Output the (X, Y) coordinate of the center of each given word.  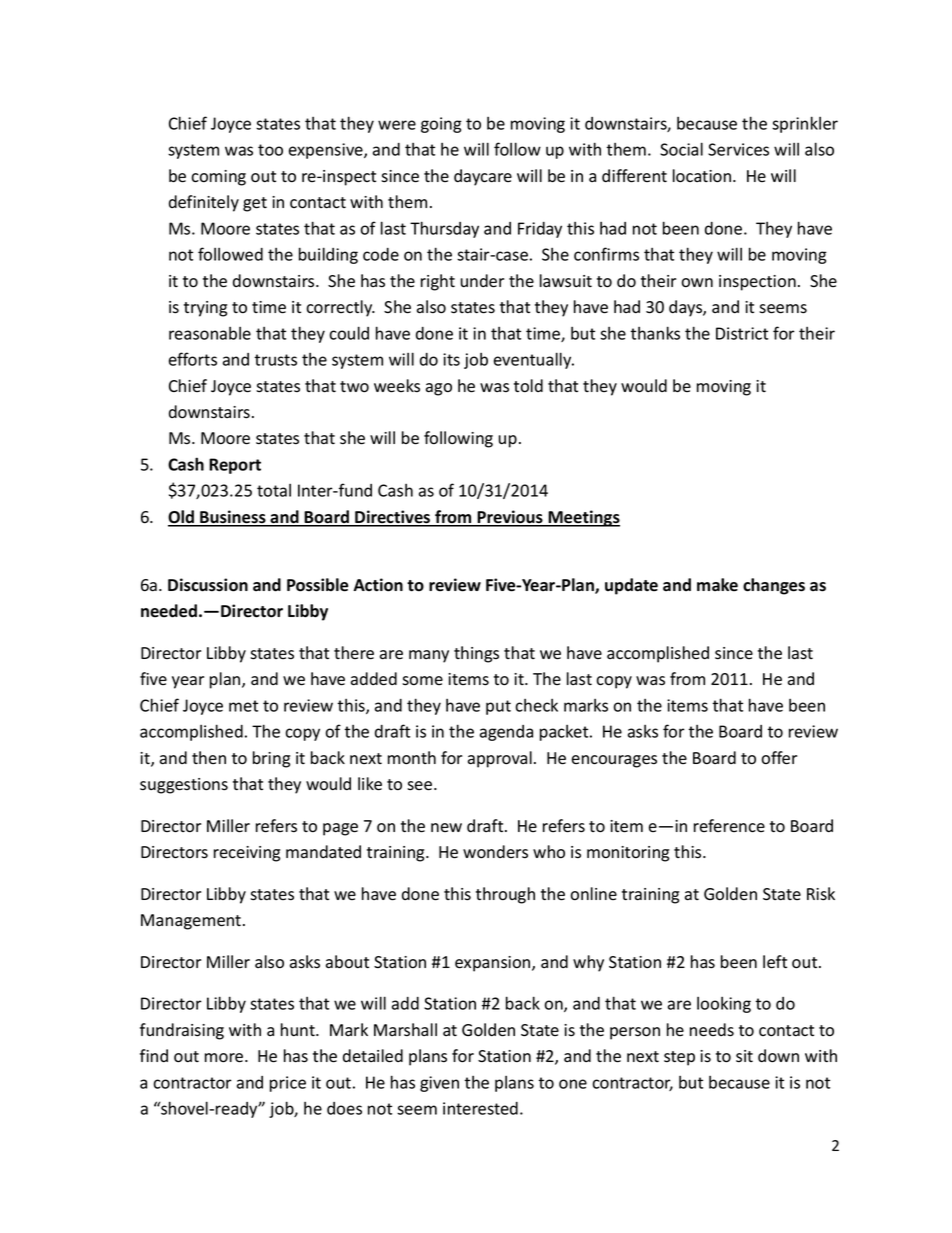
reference (729, 826)
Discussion (208, 585)
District (742, 333)
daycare (483, 177)
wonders (495, 852)
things (476, 654)
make (717, 585)
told (528, 386)
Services (738, 149)
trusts (275, 360)
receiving (247, 854)
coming (218, 178)
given (439, 1084)
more (225, 1058)
